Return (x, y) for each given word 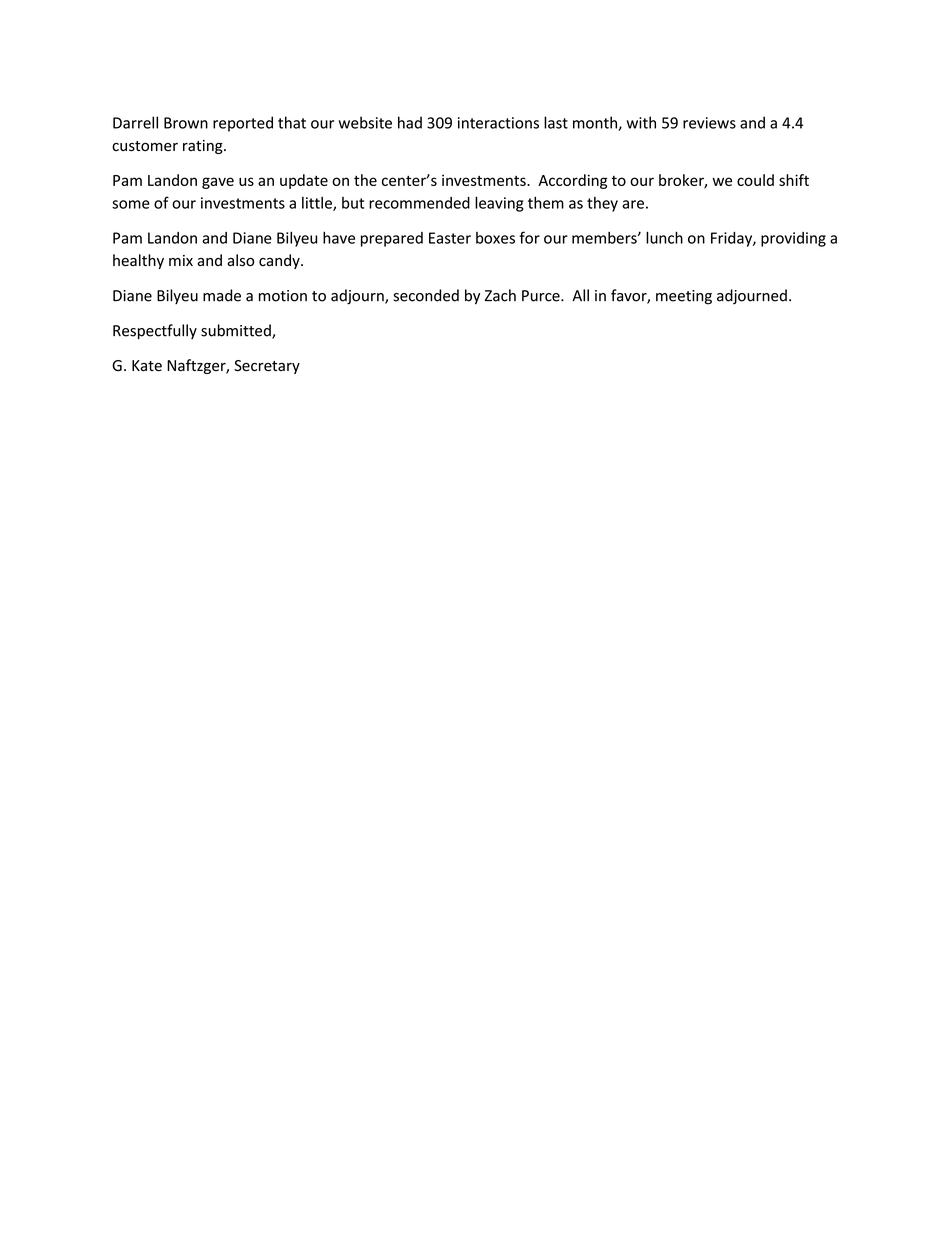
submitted (237, 331)
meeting (684, 297)
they (602, 204)
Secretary (267, 367)
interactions (498, 123)
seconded (426, 295)
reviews (709, 123)
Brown (186, 123)
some (131, 204)
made (222, 295)
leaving (499, 204)
